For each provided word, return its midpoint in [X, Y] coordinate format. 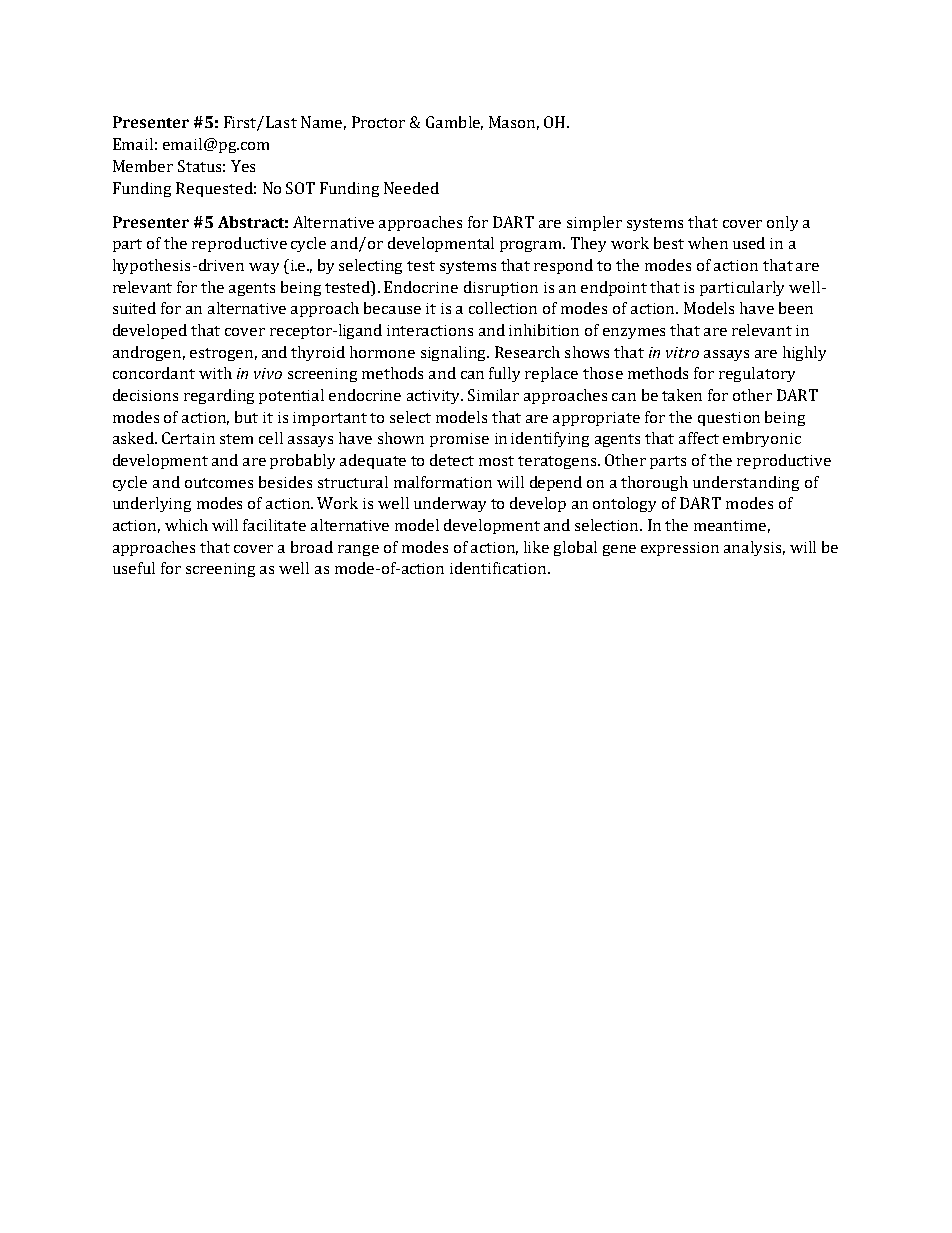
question [729, 419]
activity [435, 397]
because [392, 308]
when [708, 243]
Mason [512, 122]
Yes [243, 166]
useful [134, 568]
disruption [501, 288]
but [246, 417]
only [782, 223]
